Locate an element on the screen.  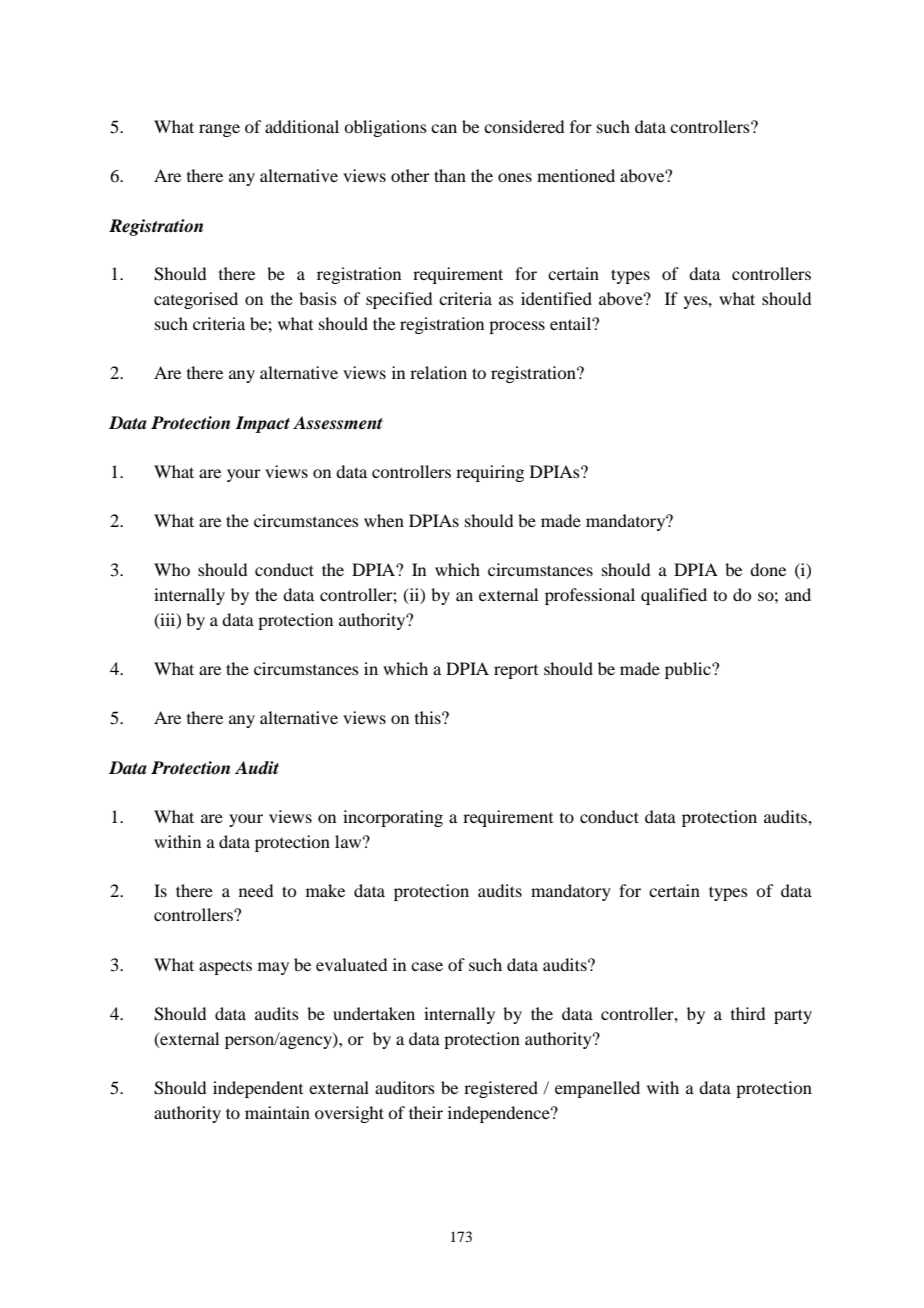
Who is located at coordinates (172, 569).
